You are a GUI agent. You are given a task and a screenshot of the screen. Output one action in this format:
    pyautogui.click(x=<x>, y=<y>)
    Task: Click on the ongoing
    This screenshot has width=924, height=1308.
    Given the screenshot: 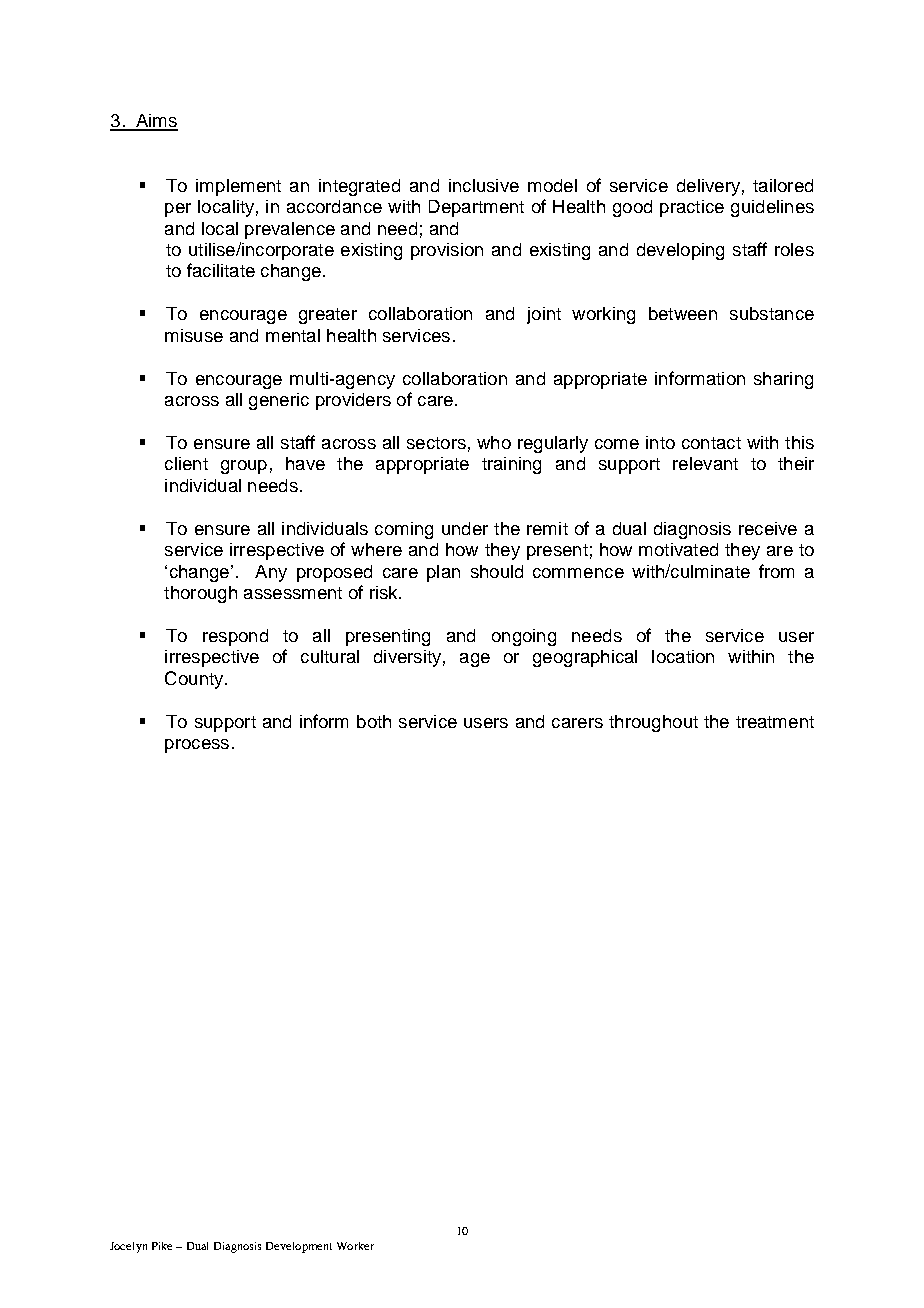 What is the action you would take?
    pyautogui.click(x=524, y=637)
